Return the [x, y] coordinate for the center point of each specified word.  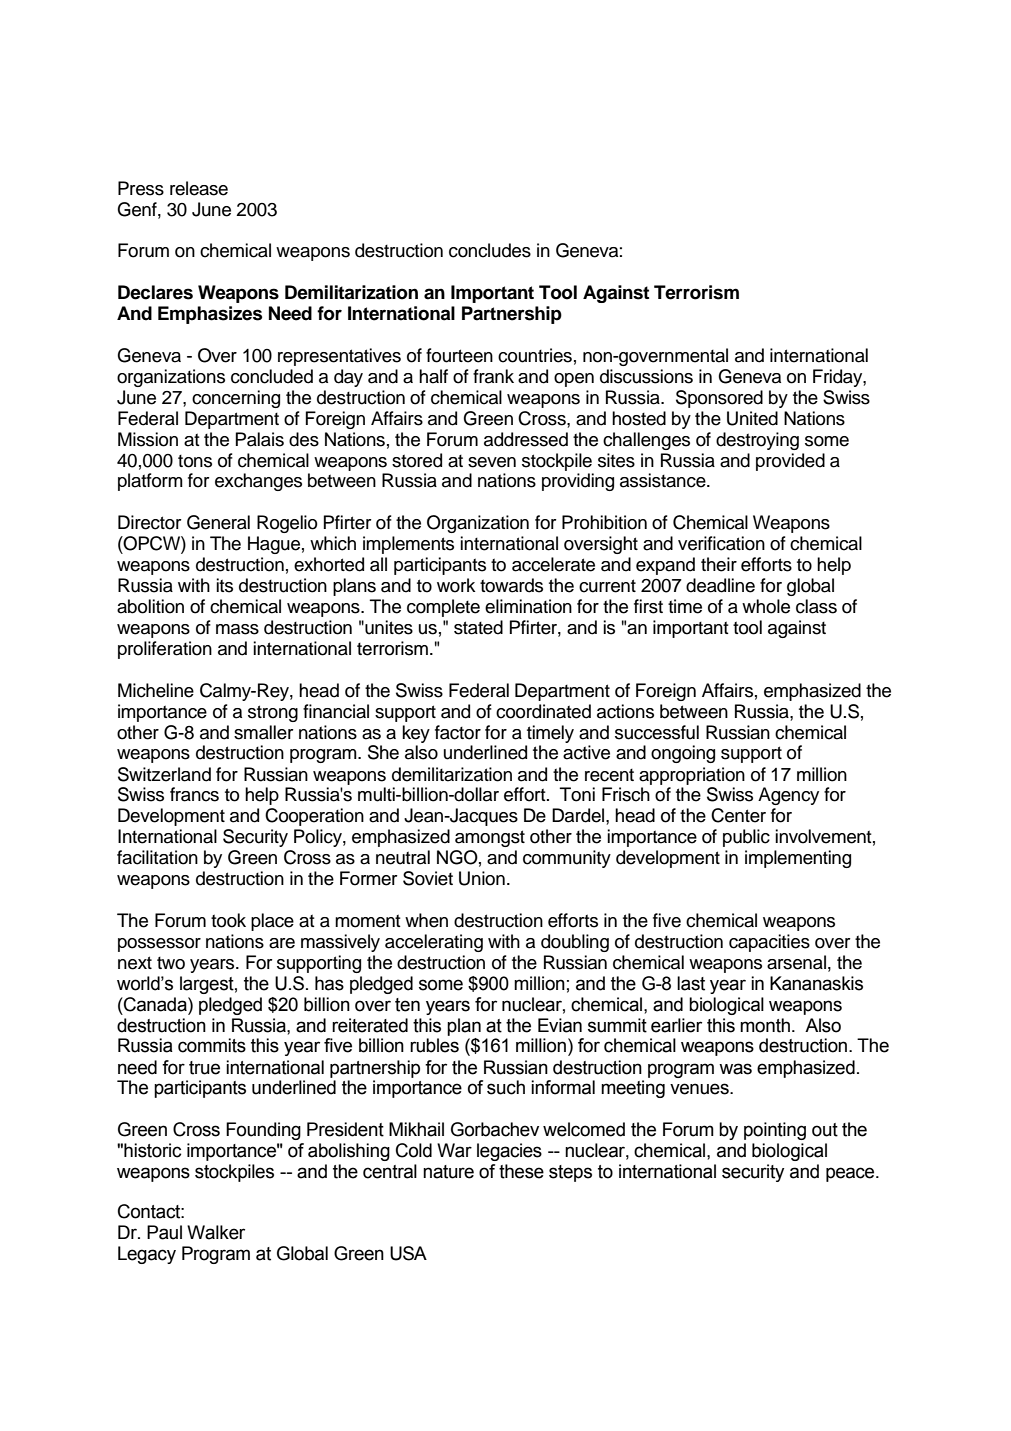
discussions [646, 376]
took [228, 920]
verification [721, 543]
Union [482, 878]
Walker [216, 1232]
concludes [490, 250]
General [218, 522]
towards [511, 585]
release [199, 188]
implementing [798, 859]
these [521, 1171]
